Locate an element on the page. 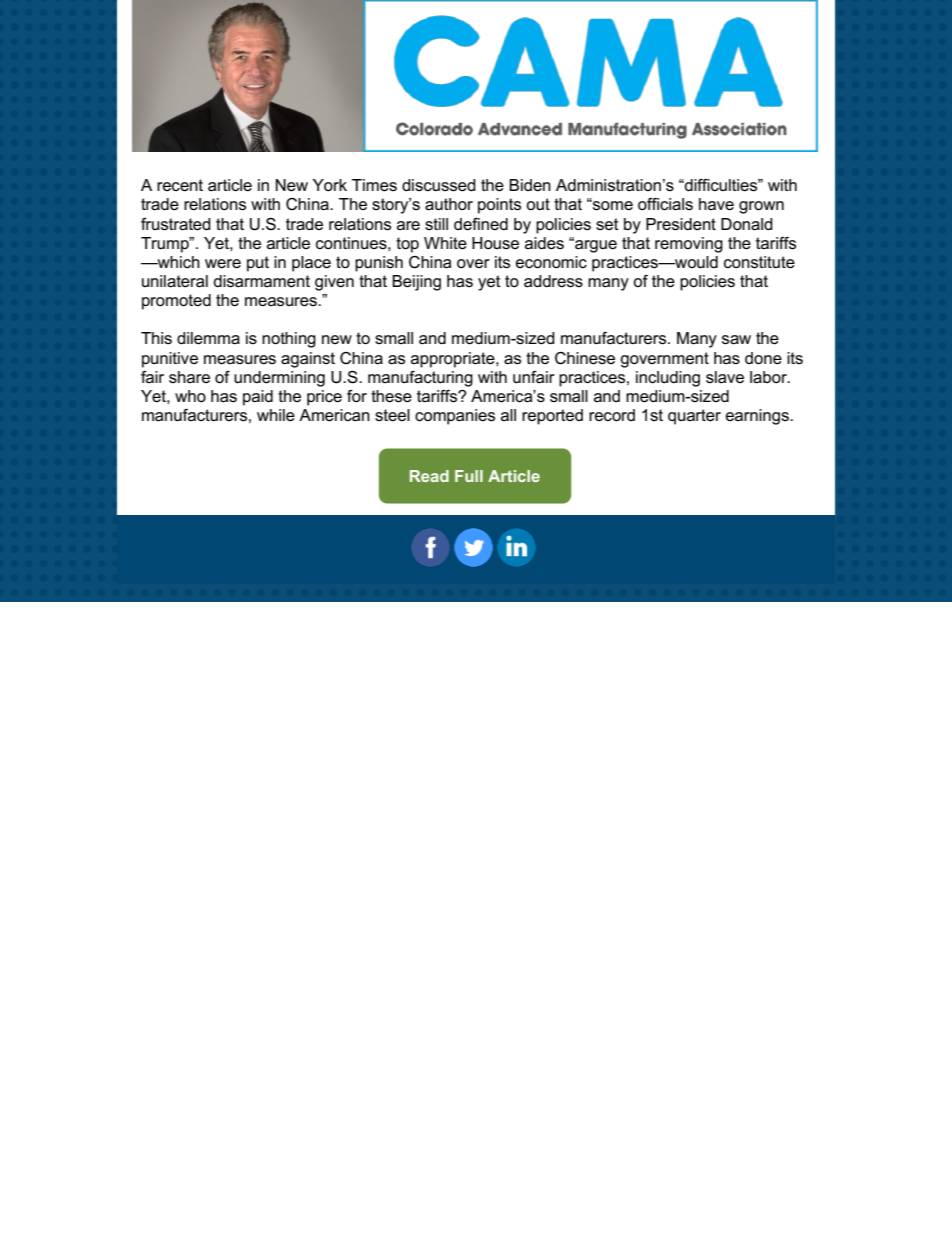  appropriate is located at coordinates (454, 360).
